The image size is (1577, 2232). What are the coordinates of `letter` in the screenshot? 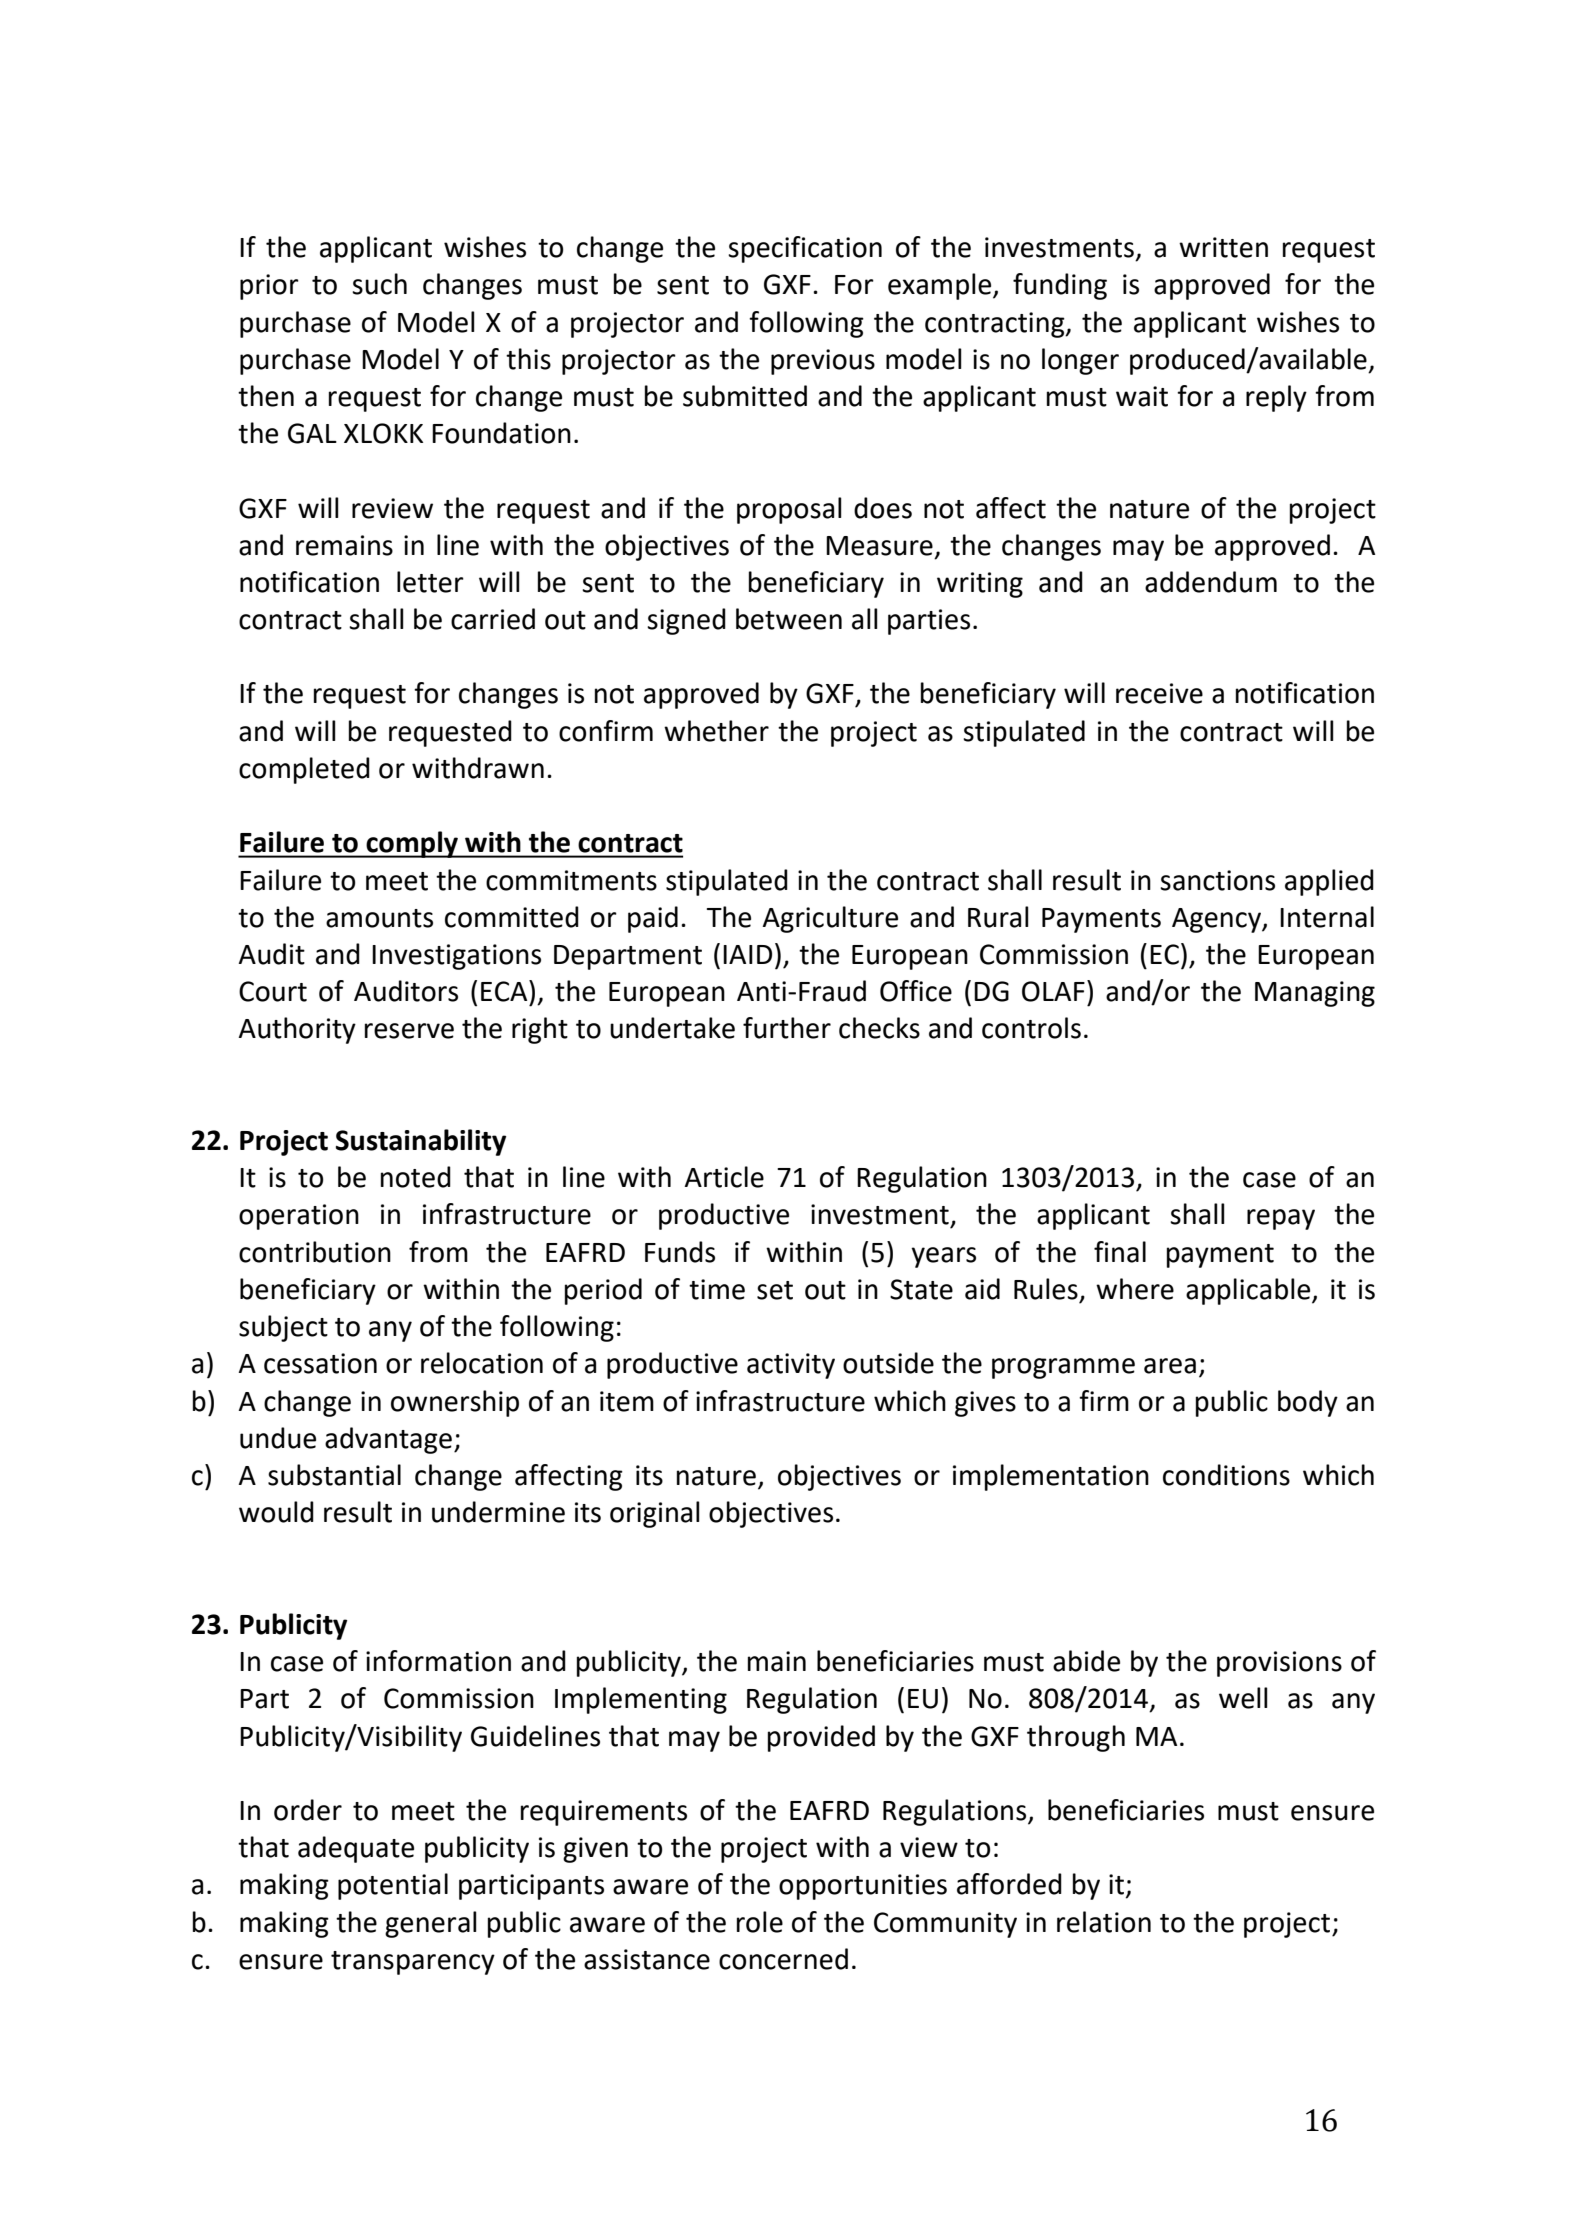 It's located at (430, 582).
